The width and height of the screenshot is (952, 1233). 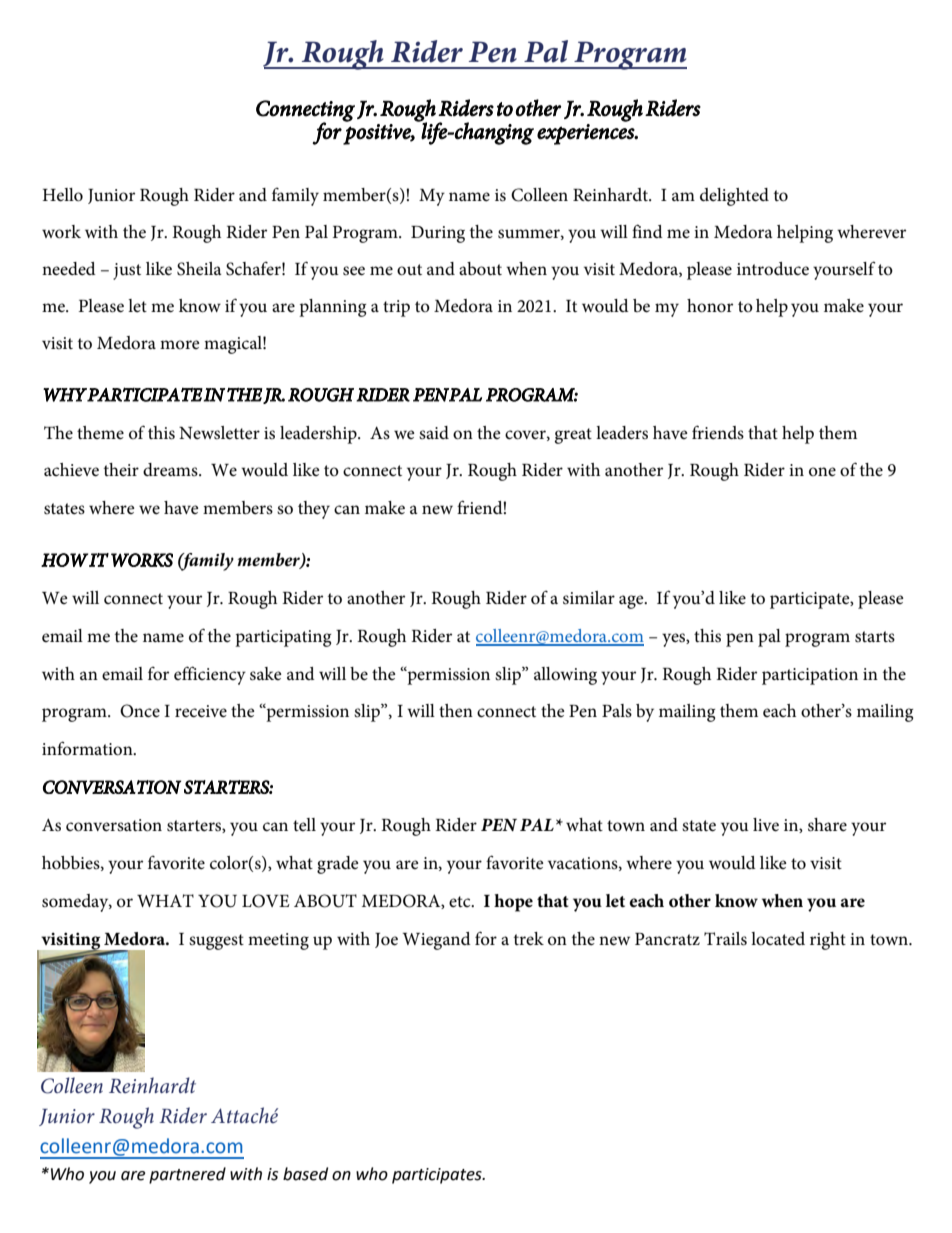 What do you see at coordinates (210, 675) in the screenshot?
I see `efficiency` at bounding box center [210, 675].
